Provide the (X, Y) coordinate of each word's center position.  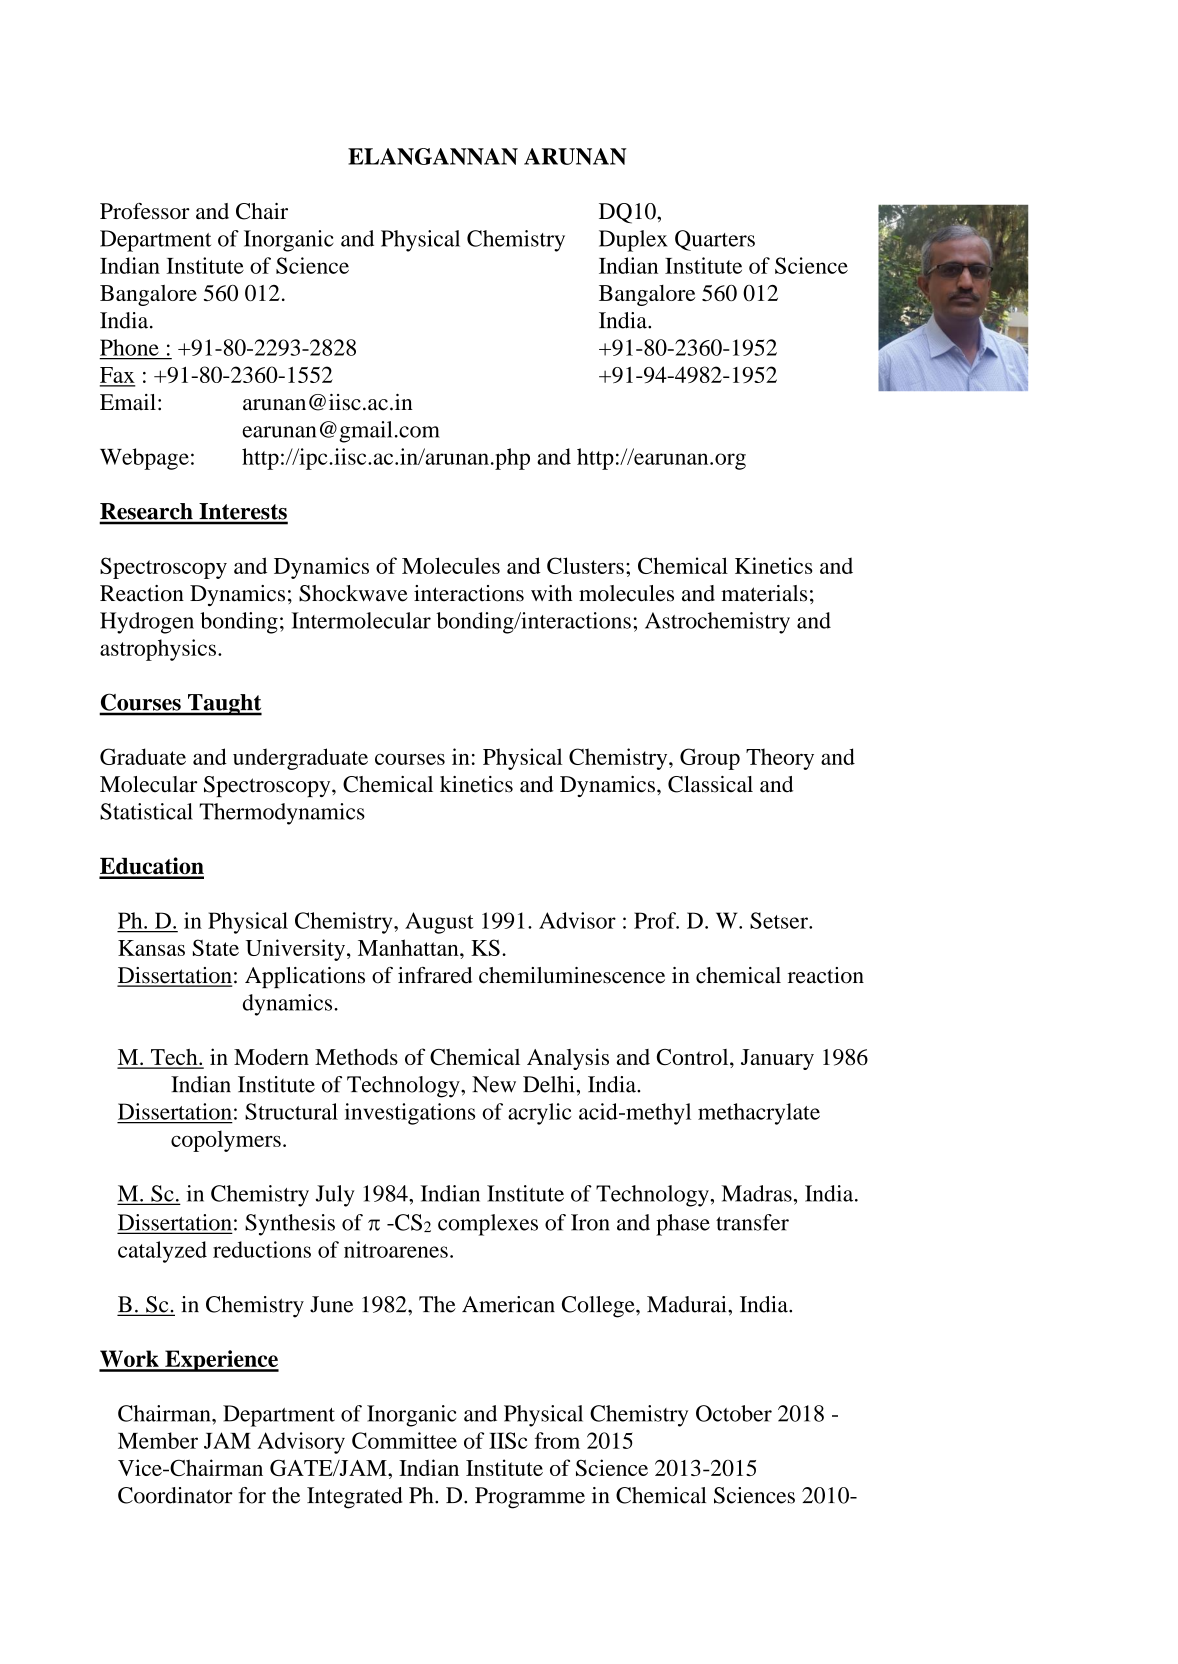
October (734, 1413)
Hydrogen (147, 623)
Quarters (715, 240)
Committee (404, 1440)
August (439, 923)
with (551, 593)
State (216, 947)
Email (128, 402)
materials (764, 593)
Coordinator (175, 1495)
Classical (710, 784)
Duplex (633, 241)
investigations (410, 1114)
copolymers (226, 1141)
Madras (757, 1193)
